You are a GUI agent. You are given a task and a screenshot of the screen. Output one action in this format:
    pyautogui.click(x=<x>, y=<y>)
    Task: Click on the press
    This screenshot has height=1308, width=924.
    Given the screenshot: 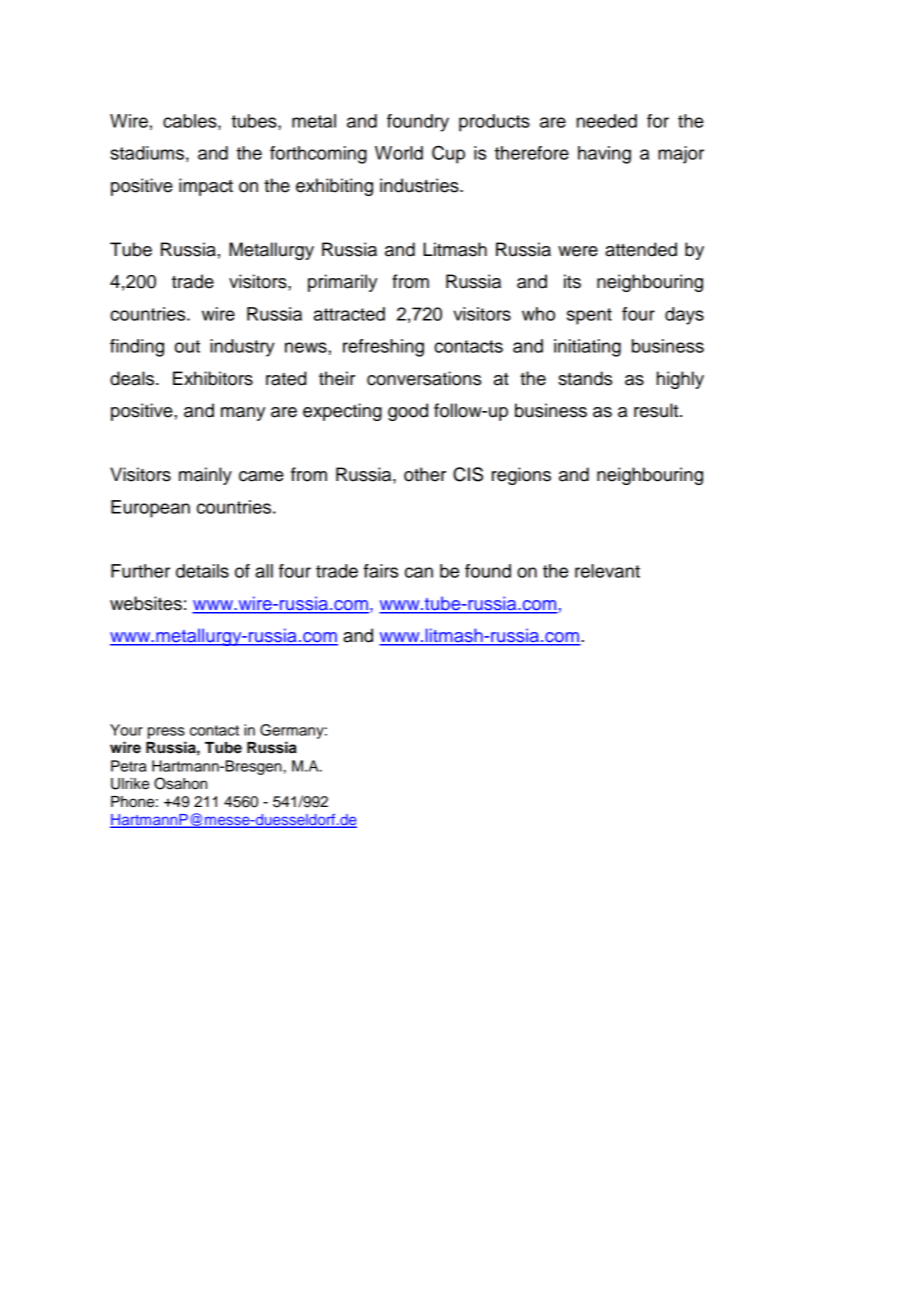 What is the action you would take?
    pyautogui.click(x=166, y=733)
